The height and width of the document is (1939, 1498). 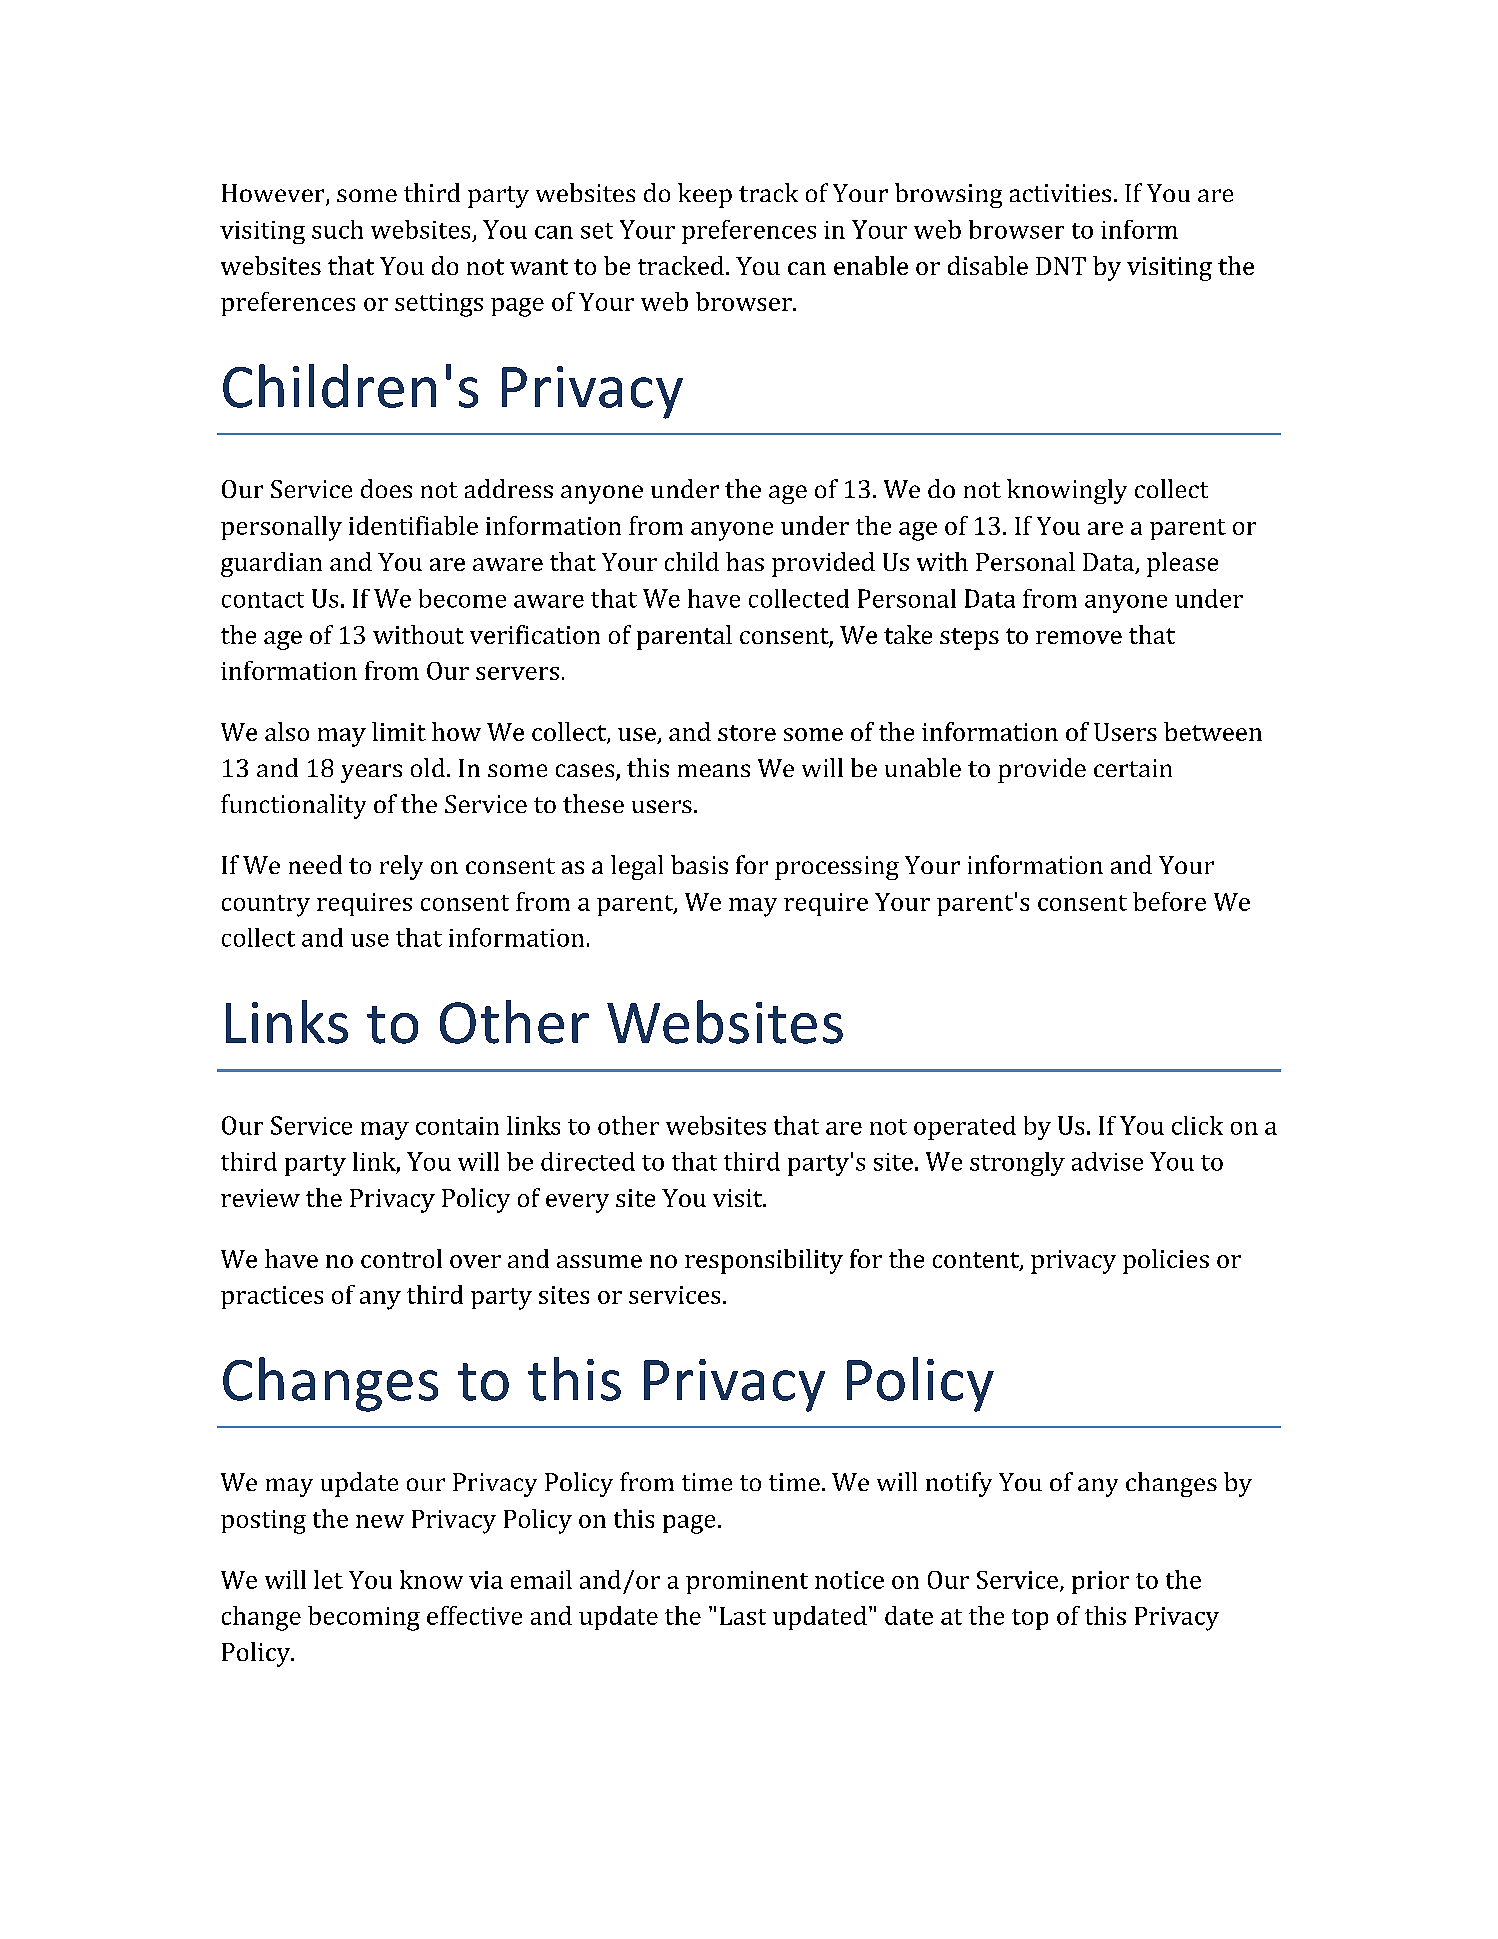 What do you see at coordinates (705, 195) in the document?
I see `keep` at bounding box center [705, 195].
